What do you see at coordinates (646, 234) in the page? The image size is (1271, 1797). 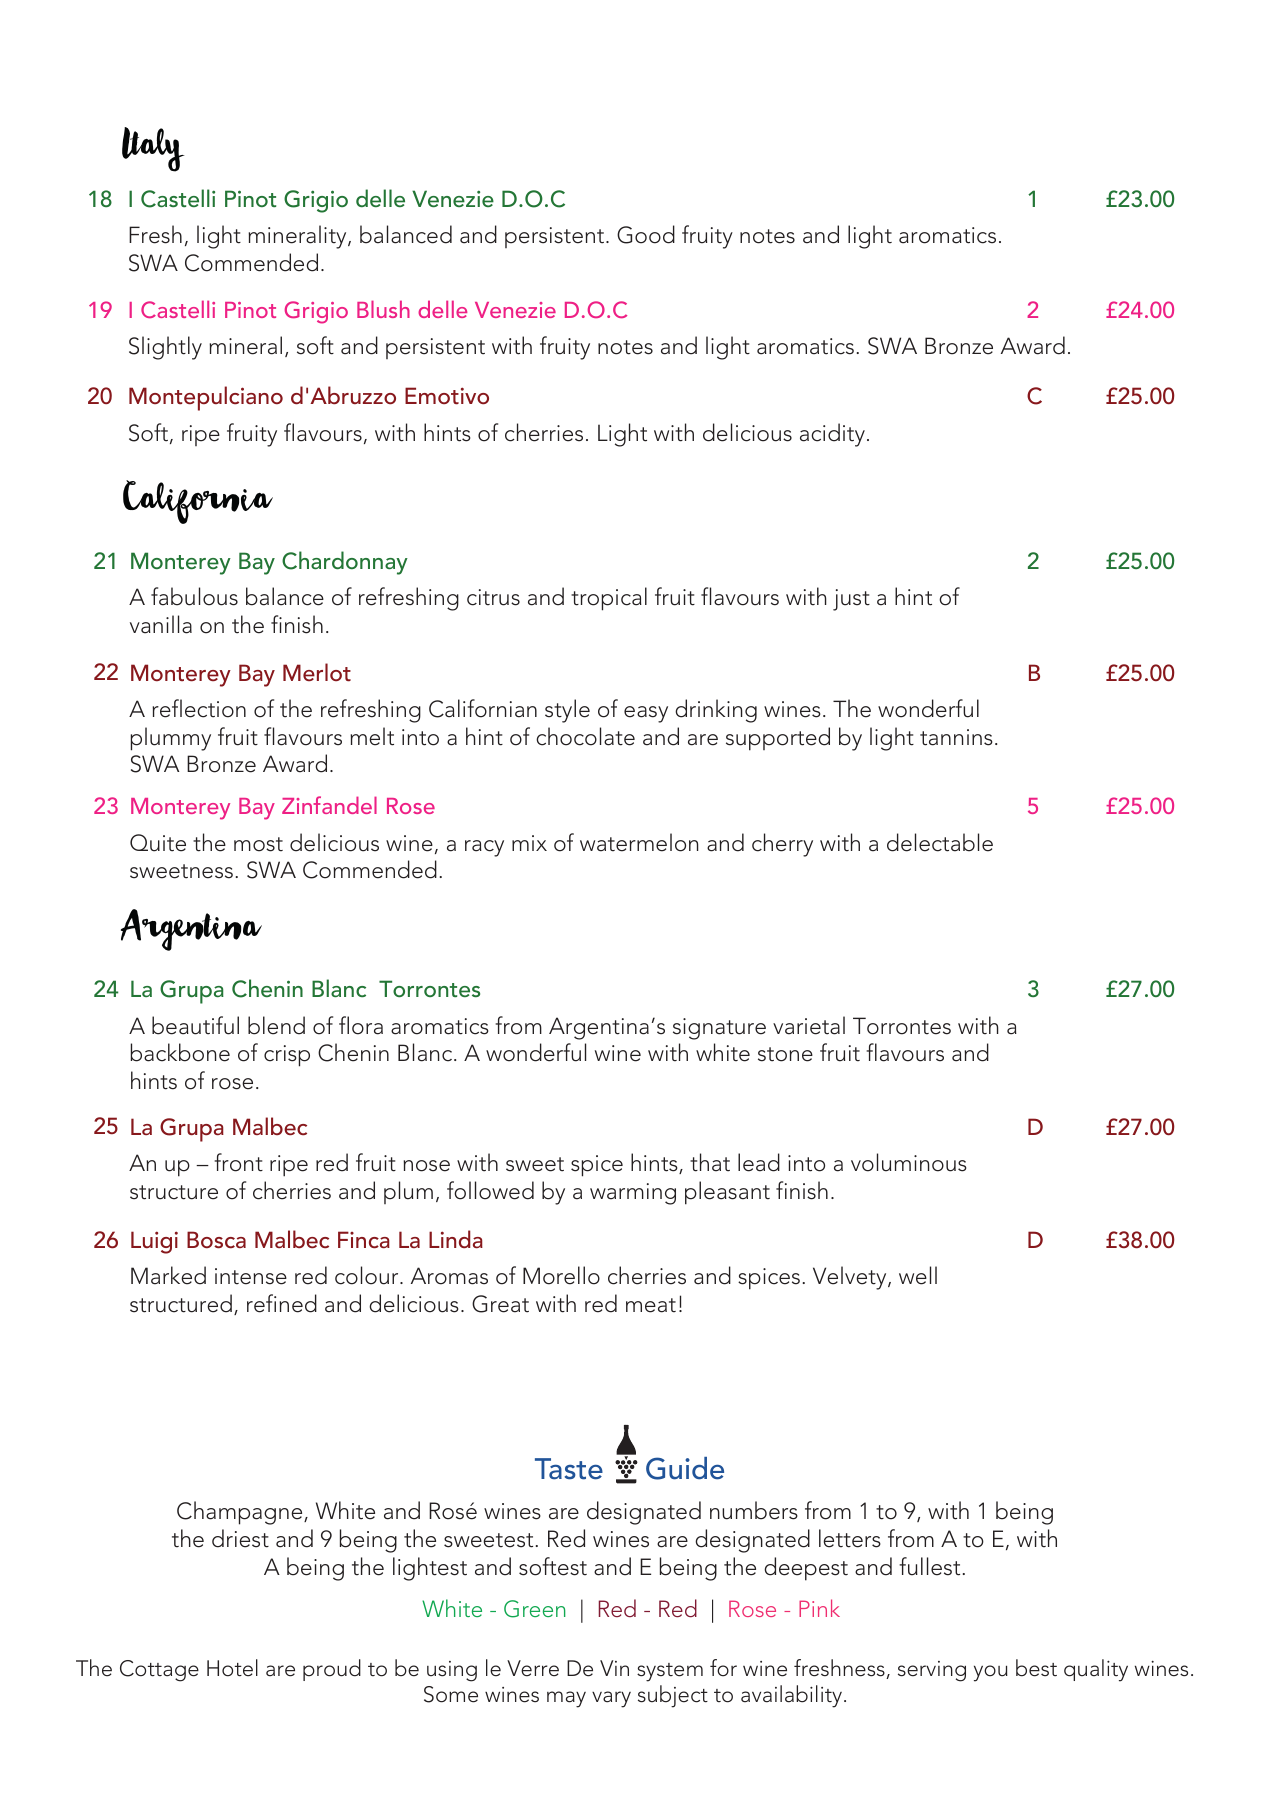 I see `Good` at bounding box center [646, 234].
